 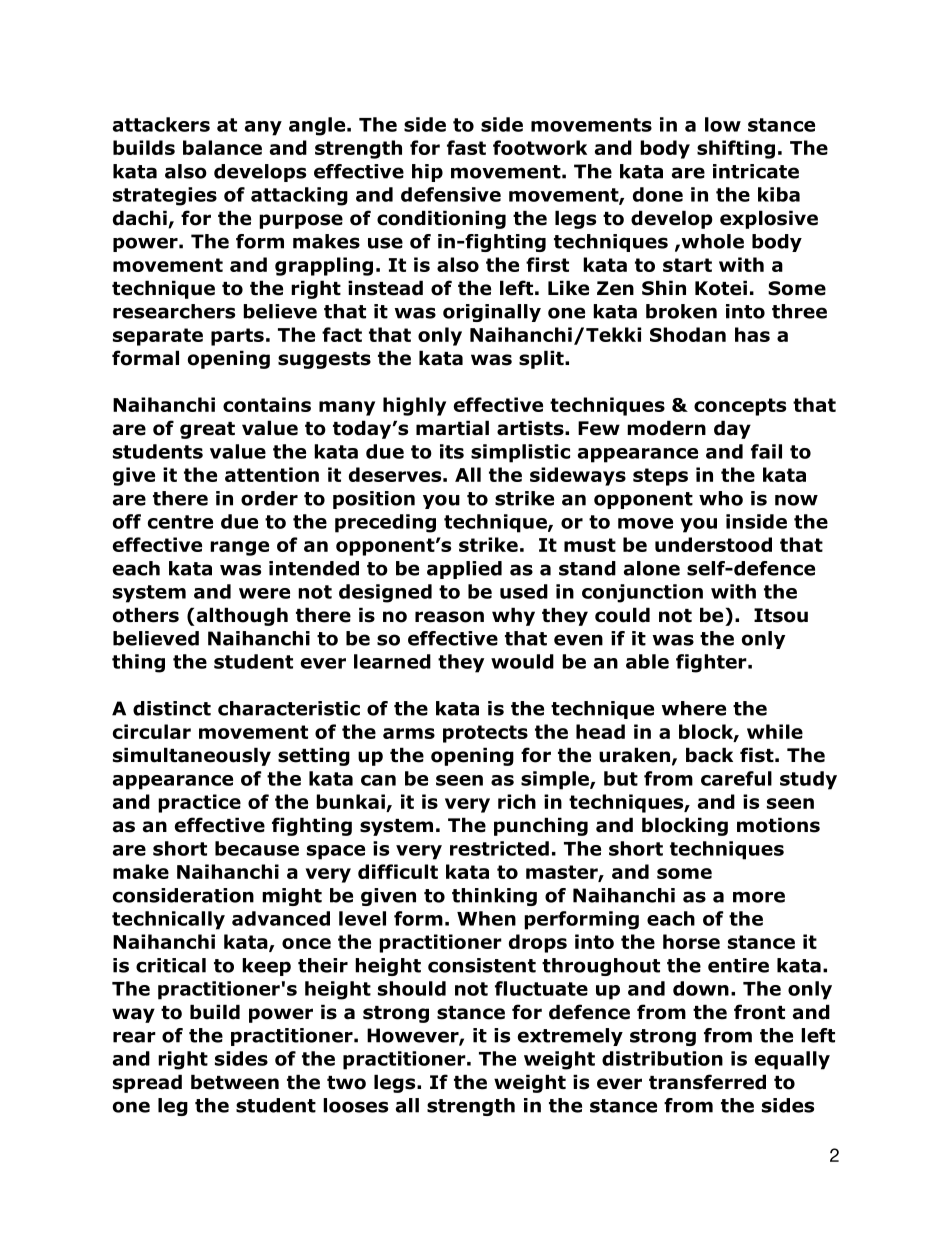 What do you see at coordinates (766, 451) in the document?
I see `fail` at bounding box center [766, 451].
